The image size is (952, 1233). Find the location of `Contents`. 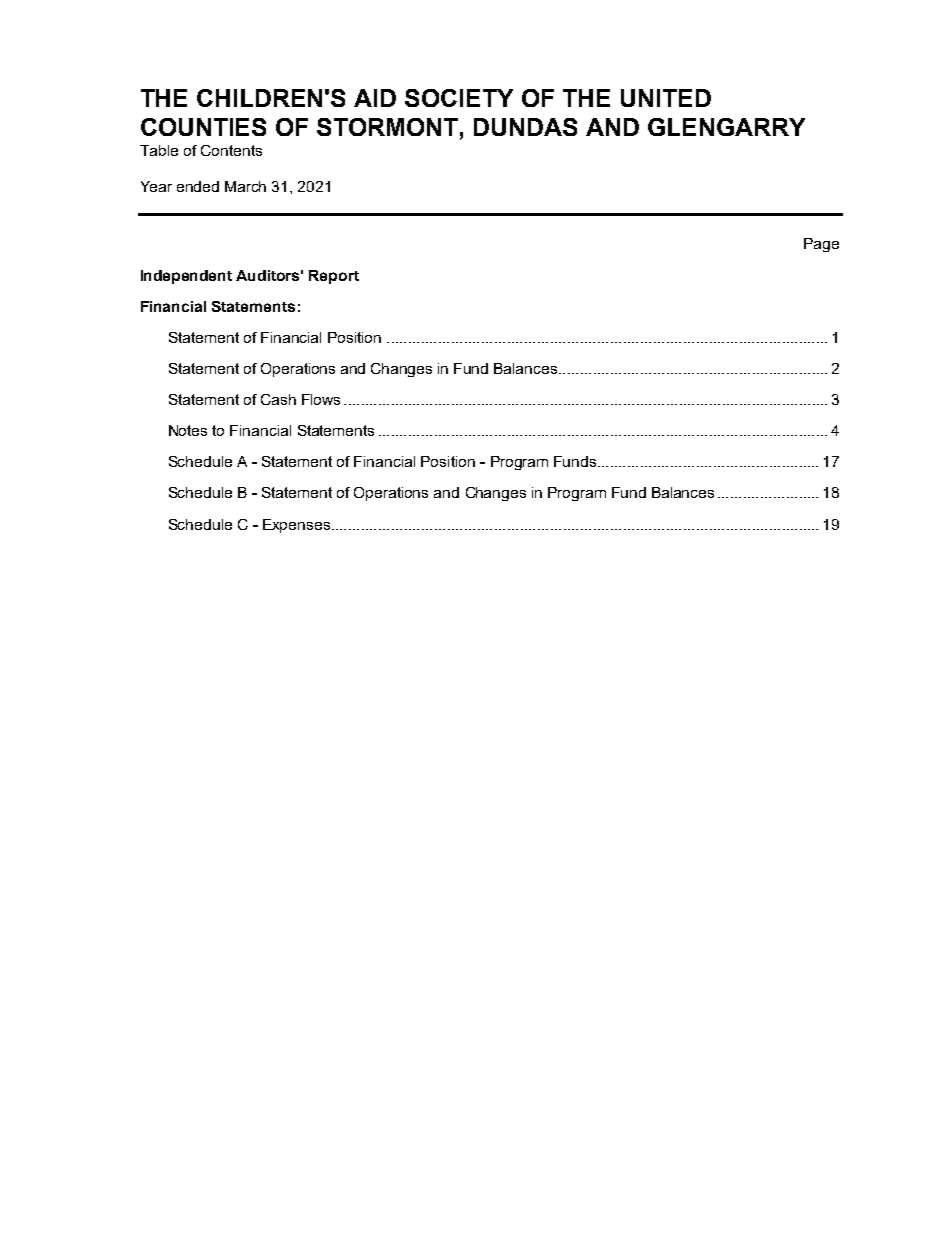

Contents is located at coordinates (231, 150).
